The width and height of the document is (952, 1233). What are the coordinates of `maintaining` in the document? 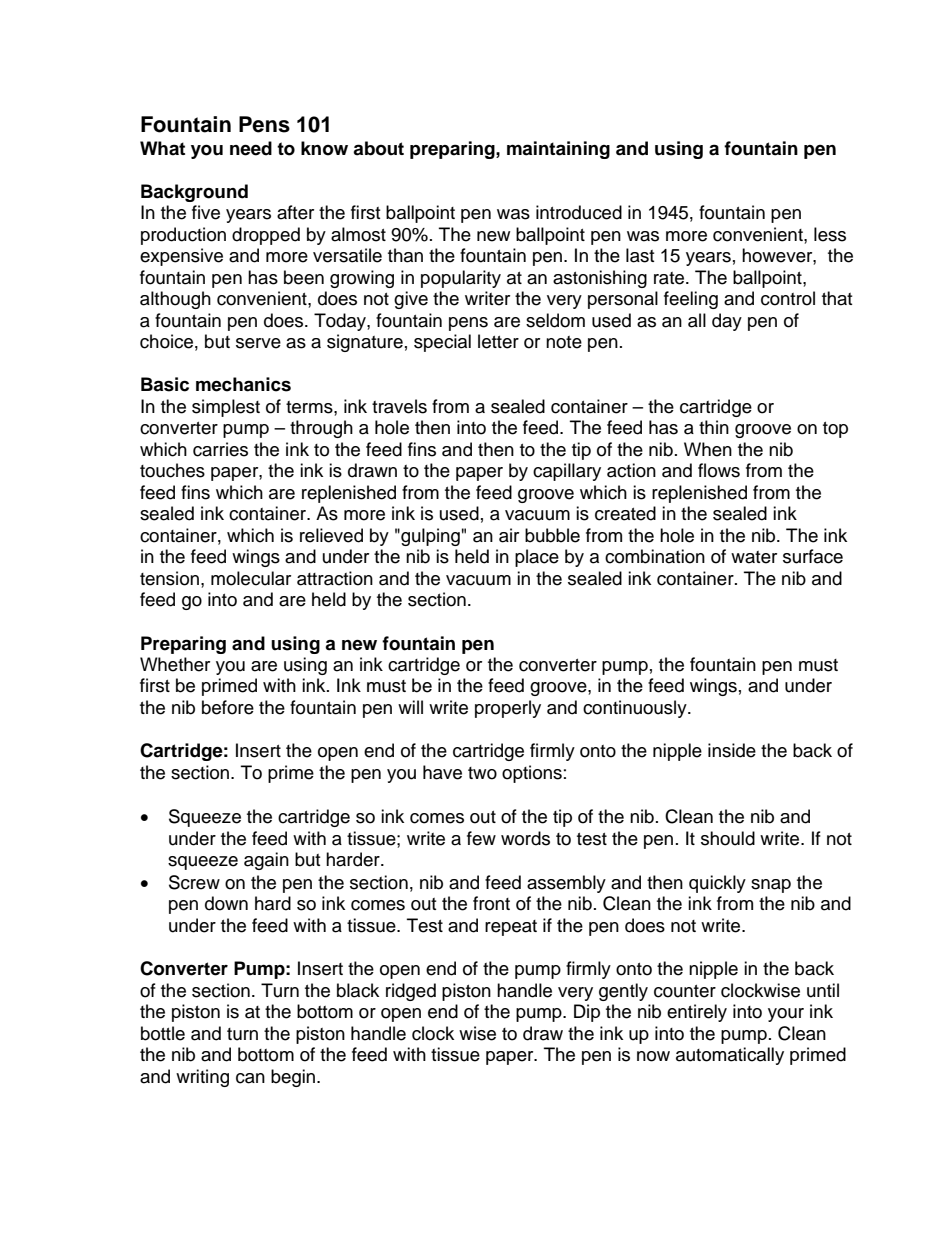 It's located at (558, 150).
